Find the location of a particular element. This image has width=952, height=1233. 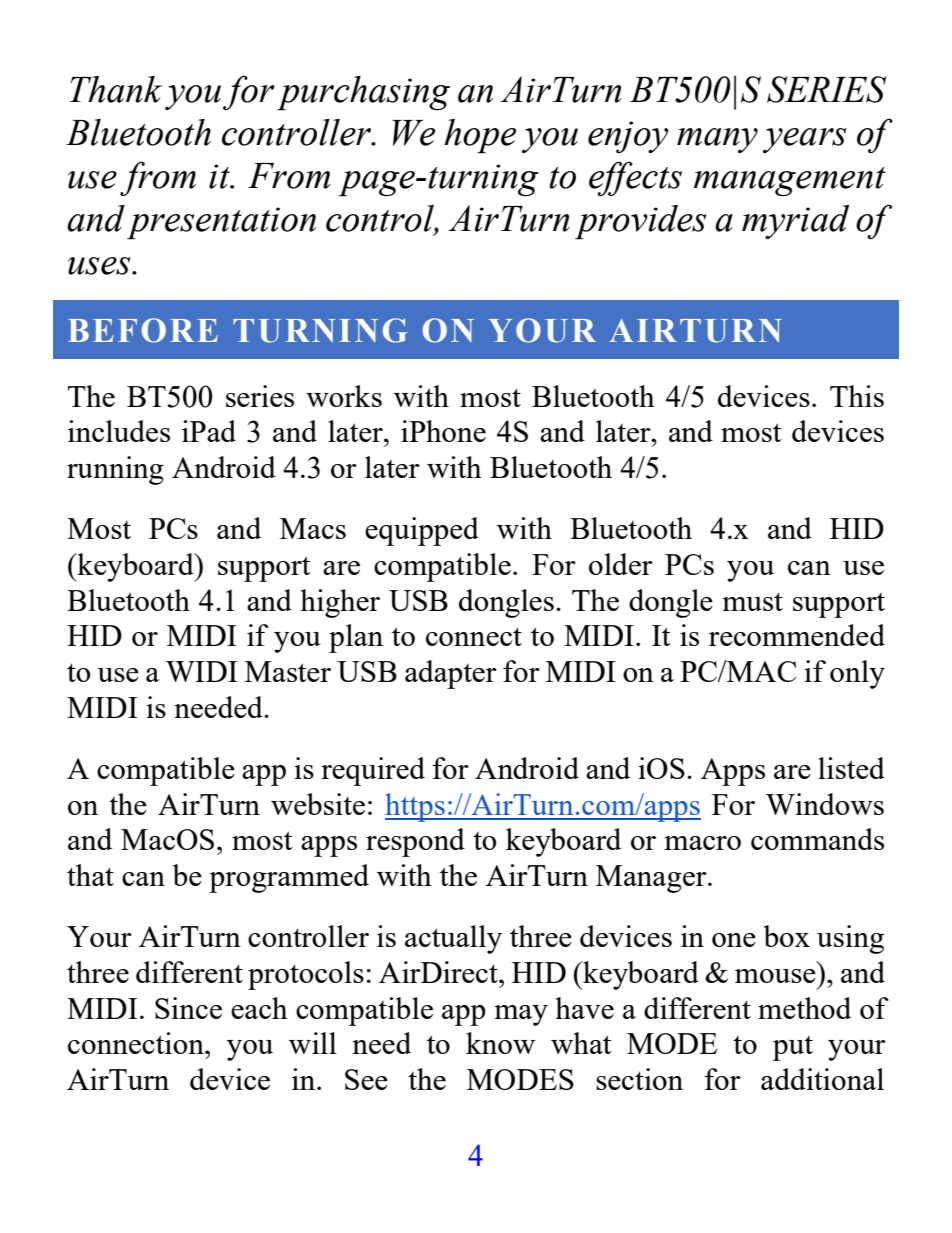

includes is located at coordinates (119, 431).
